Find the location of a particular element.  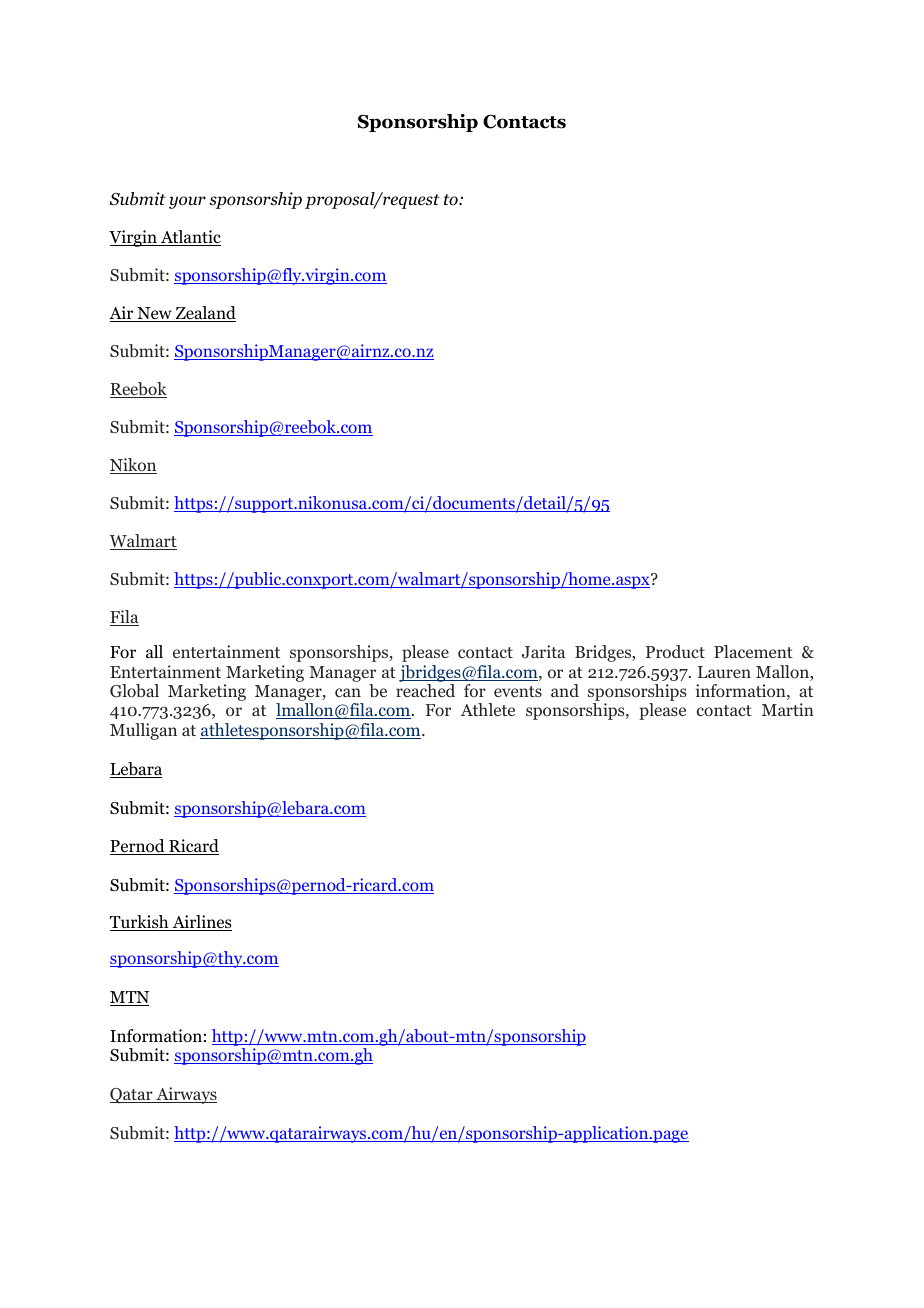

Martin is located at coordinates (788, 709).
